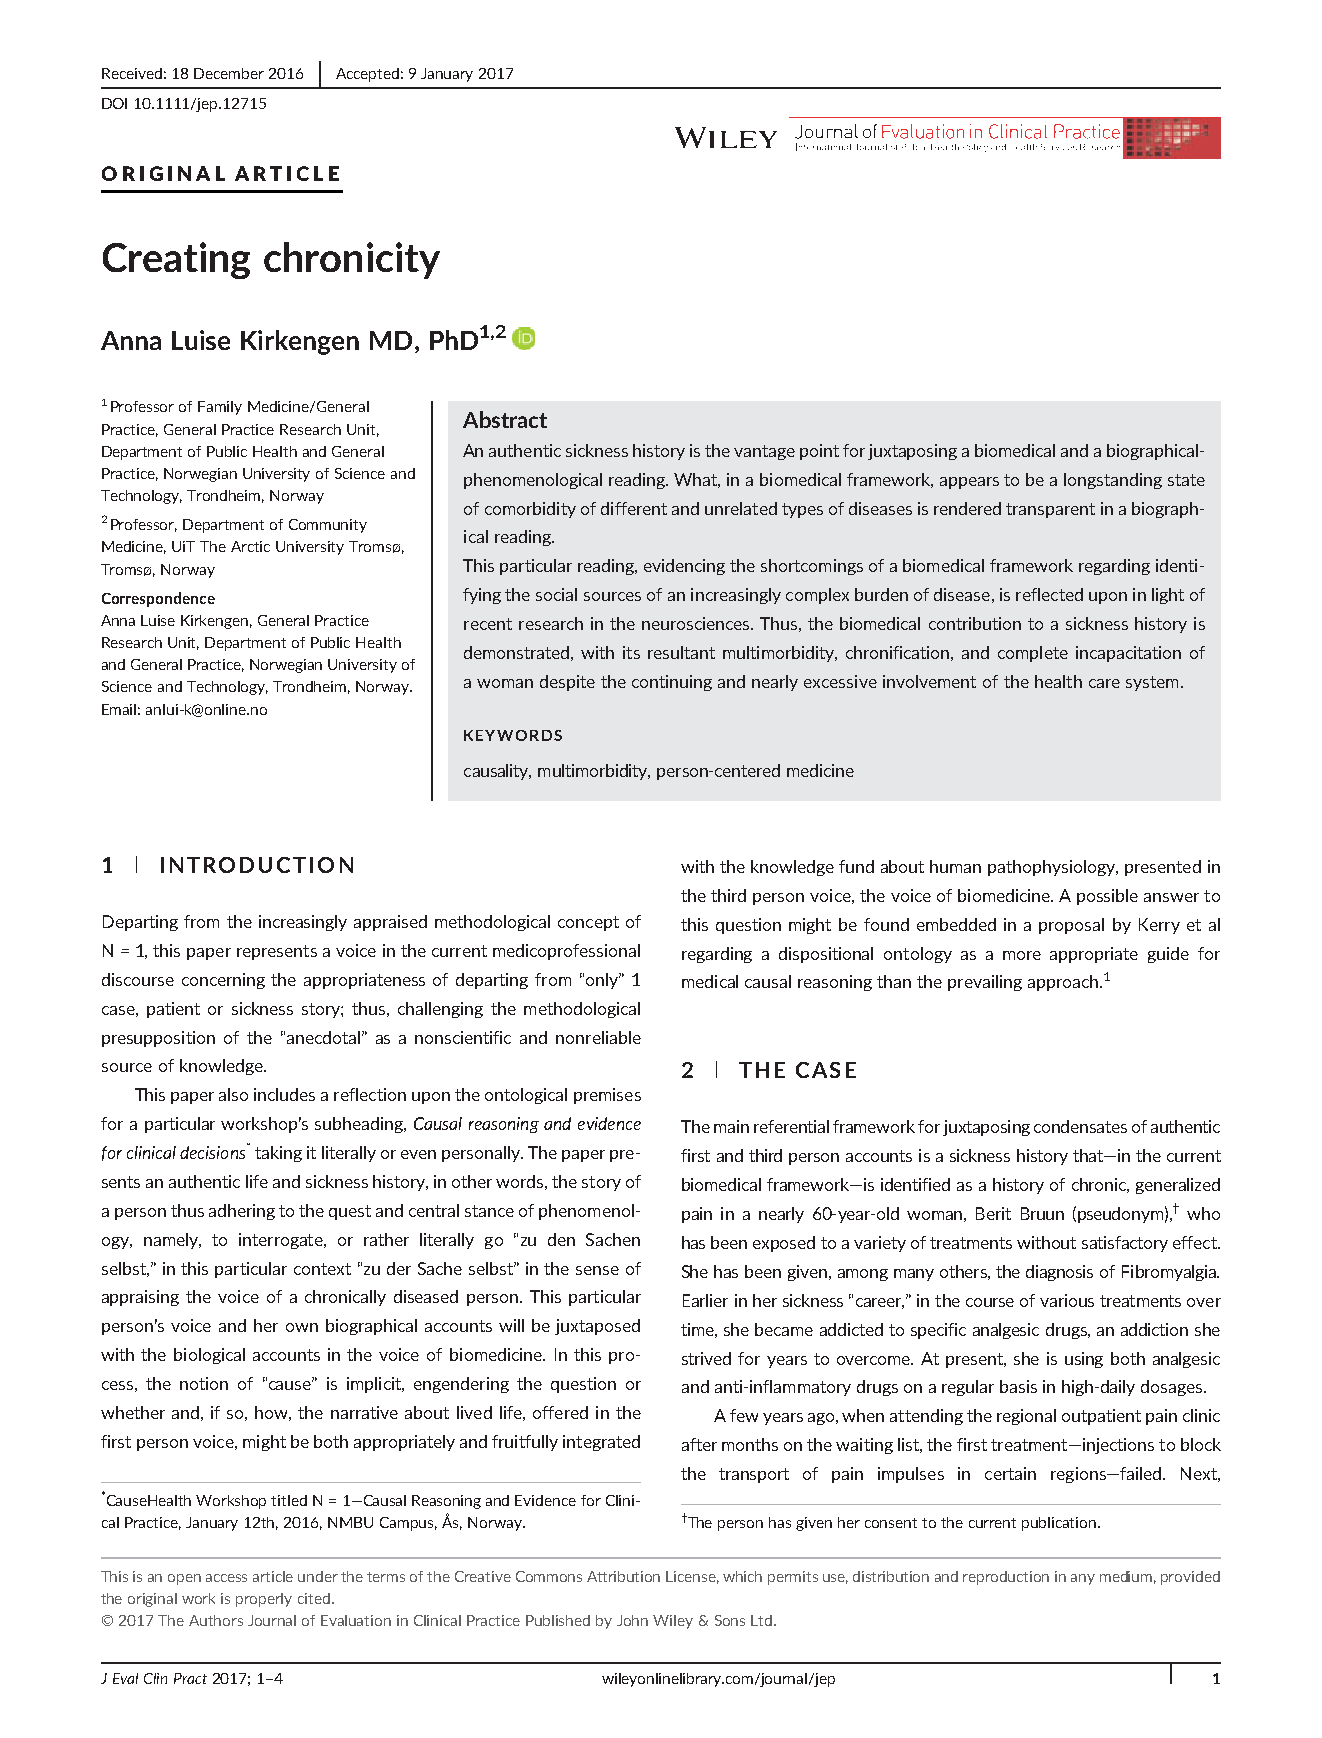  I want to click on condensates, so click(1080, 1126).
